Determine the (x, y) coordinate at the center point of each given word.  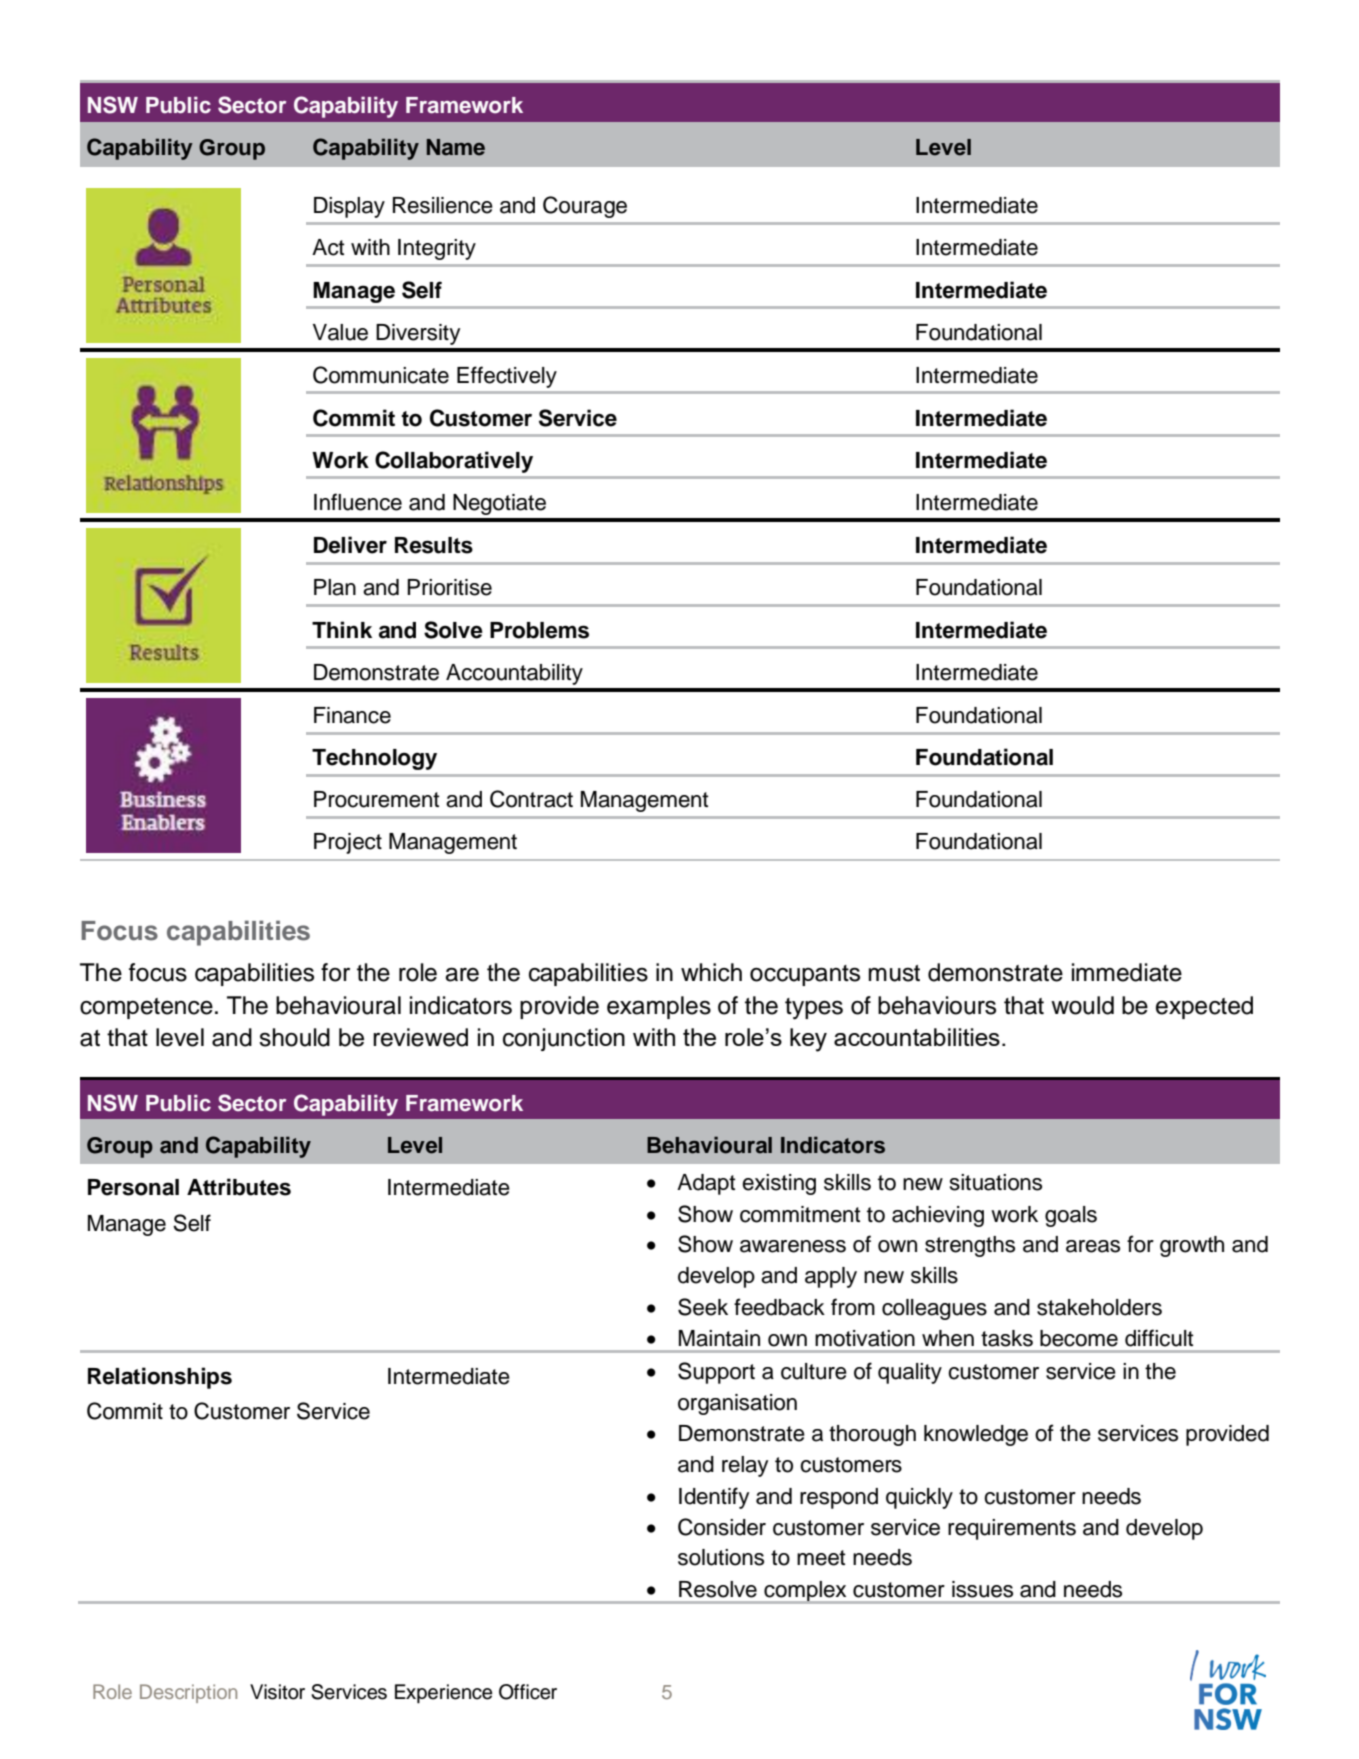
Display (349, 207)
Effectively (507, 377)
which (711, 972)
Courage (585, 207)
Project (348, 843)
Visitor (277, 1692)
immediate (1127, 972)
